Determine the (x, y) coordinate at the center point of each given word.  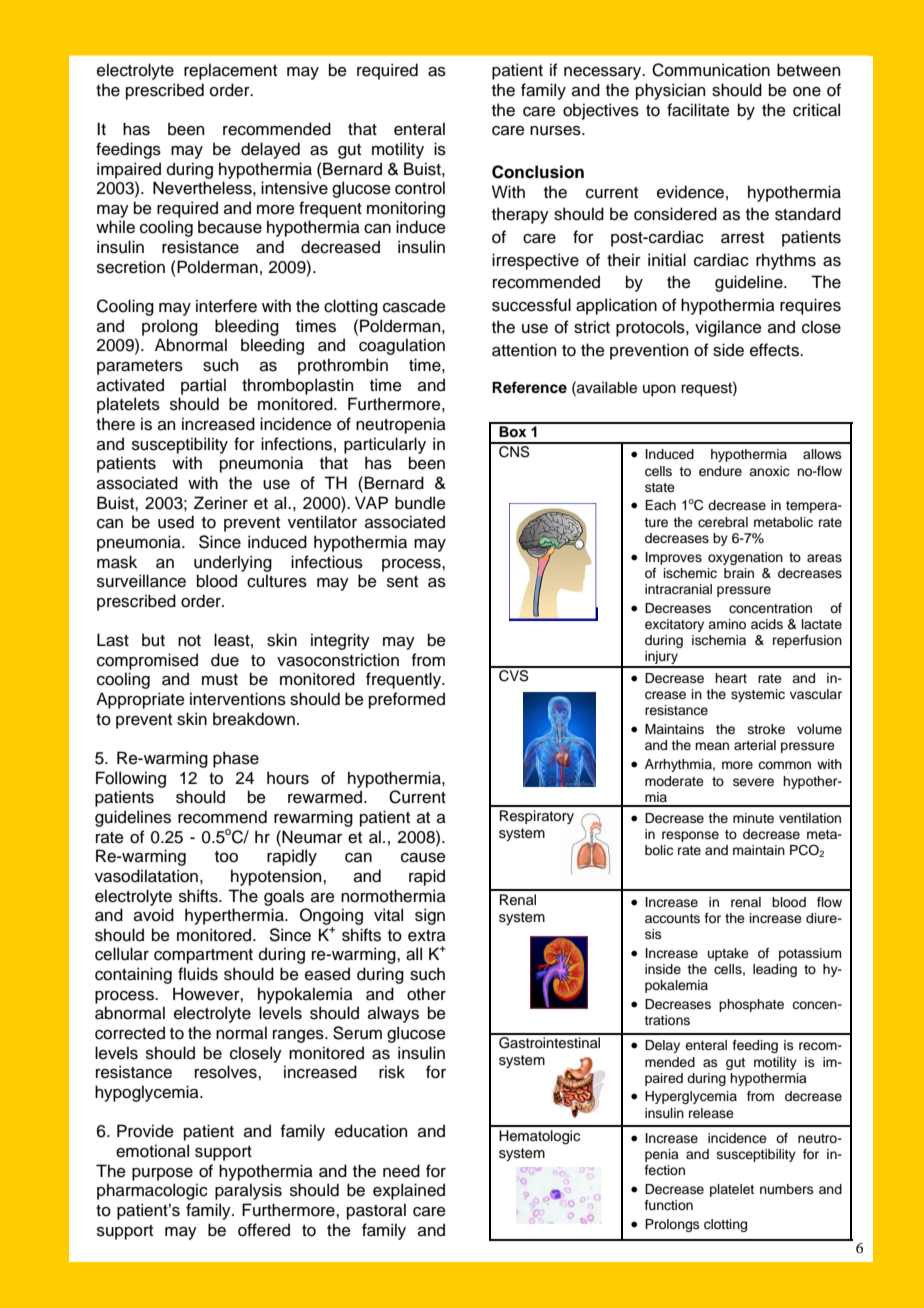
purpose (162, 1174)
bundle (420, 503)
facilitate (698, 110)
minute (753, 818)
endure (720, 471)
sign (430, 916)
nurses (556, 131)
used (176, 522)
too (226, 857)
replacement (230, 71)
